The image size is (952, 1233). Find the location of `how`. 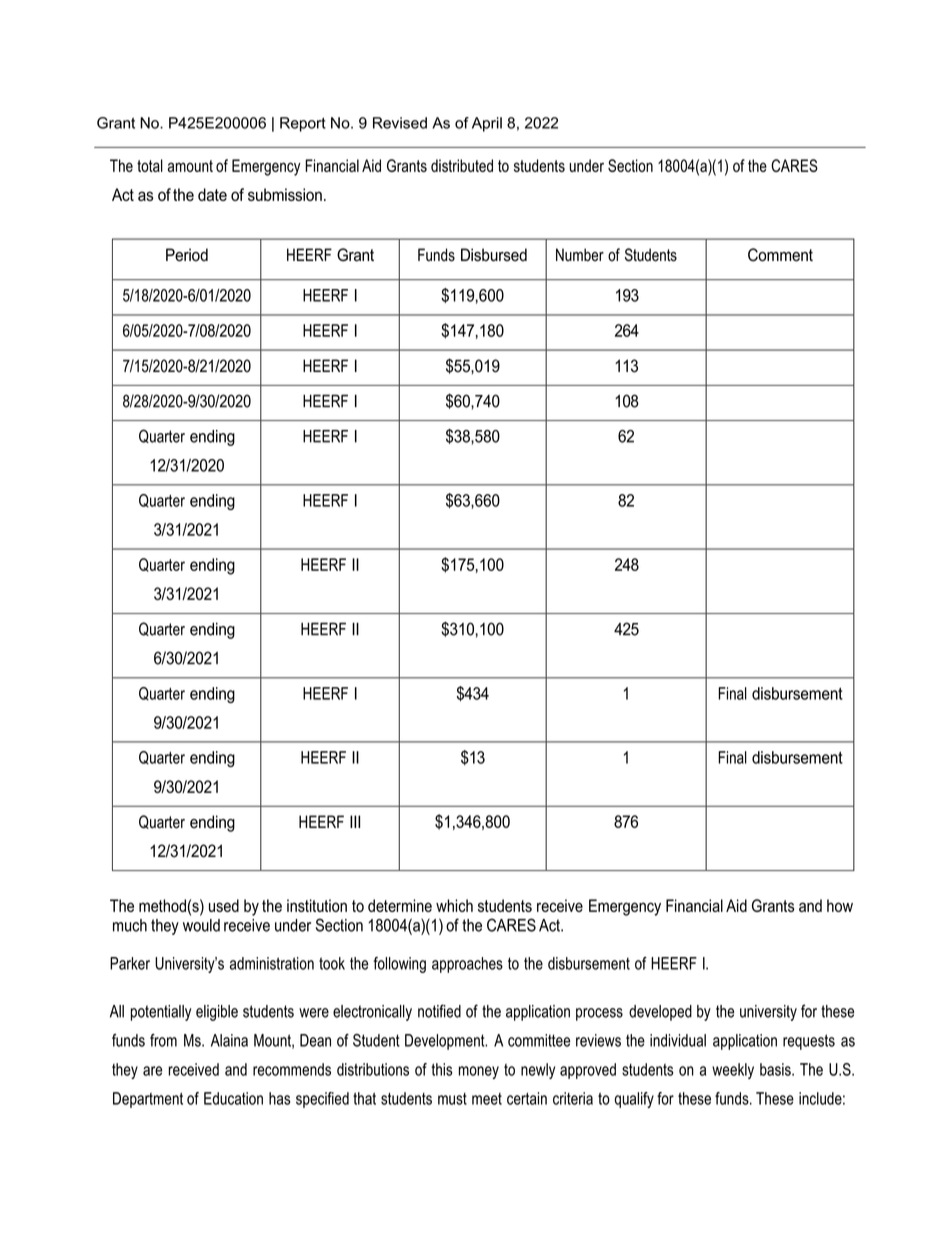

how is located at coordinates (840, 905).
